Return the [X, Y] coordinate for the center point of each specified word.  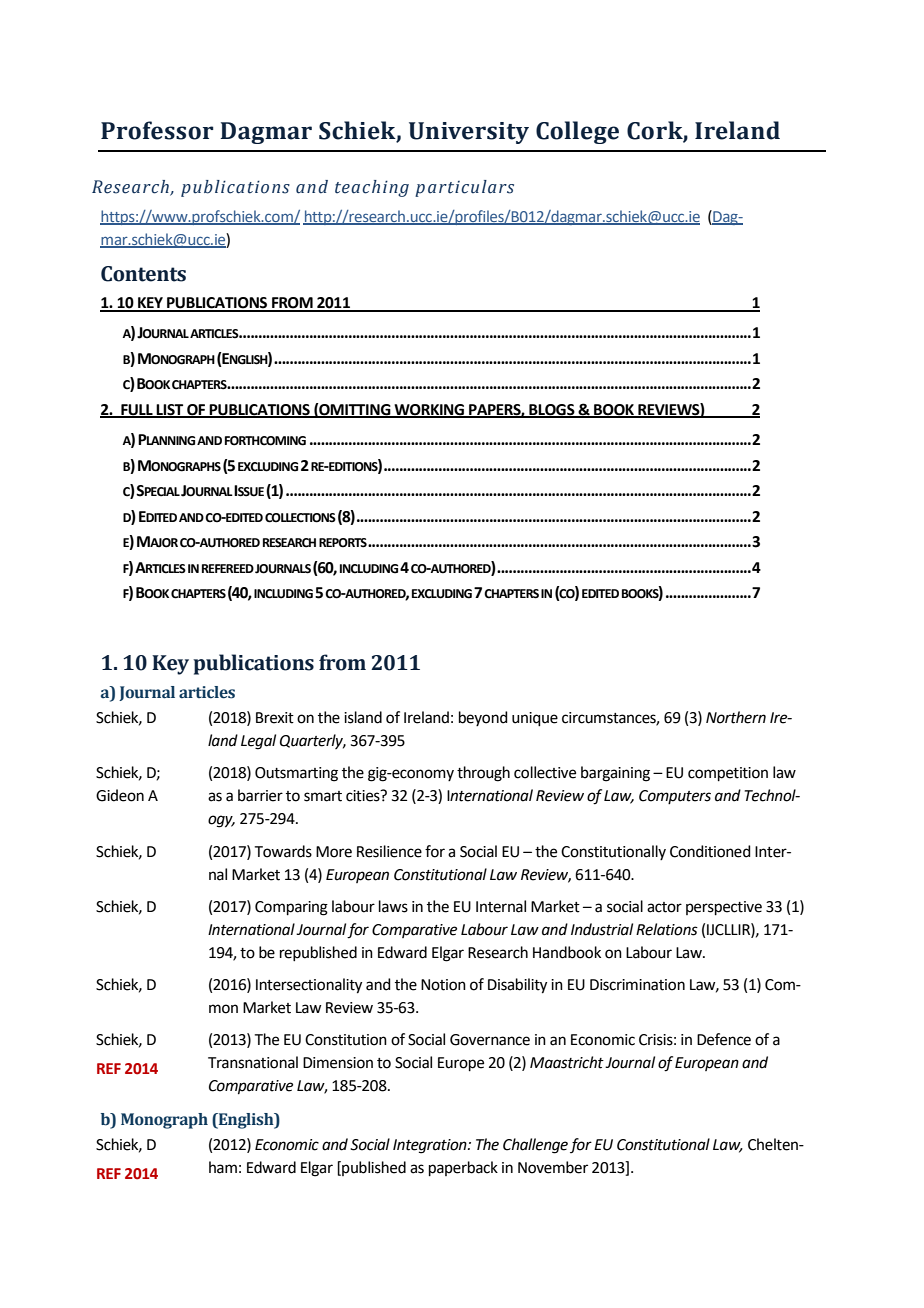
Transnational [253, 1062]
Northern [736, 717]
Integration [431, 1146]
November [553, 1167]
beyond [483, 718]
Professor [157, 130]
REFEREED [228, 568]
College [577, 132]
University [469, 133]
